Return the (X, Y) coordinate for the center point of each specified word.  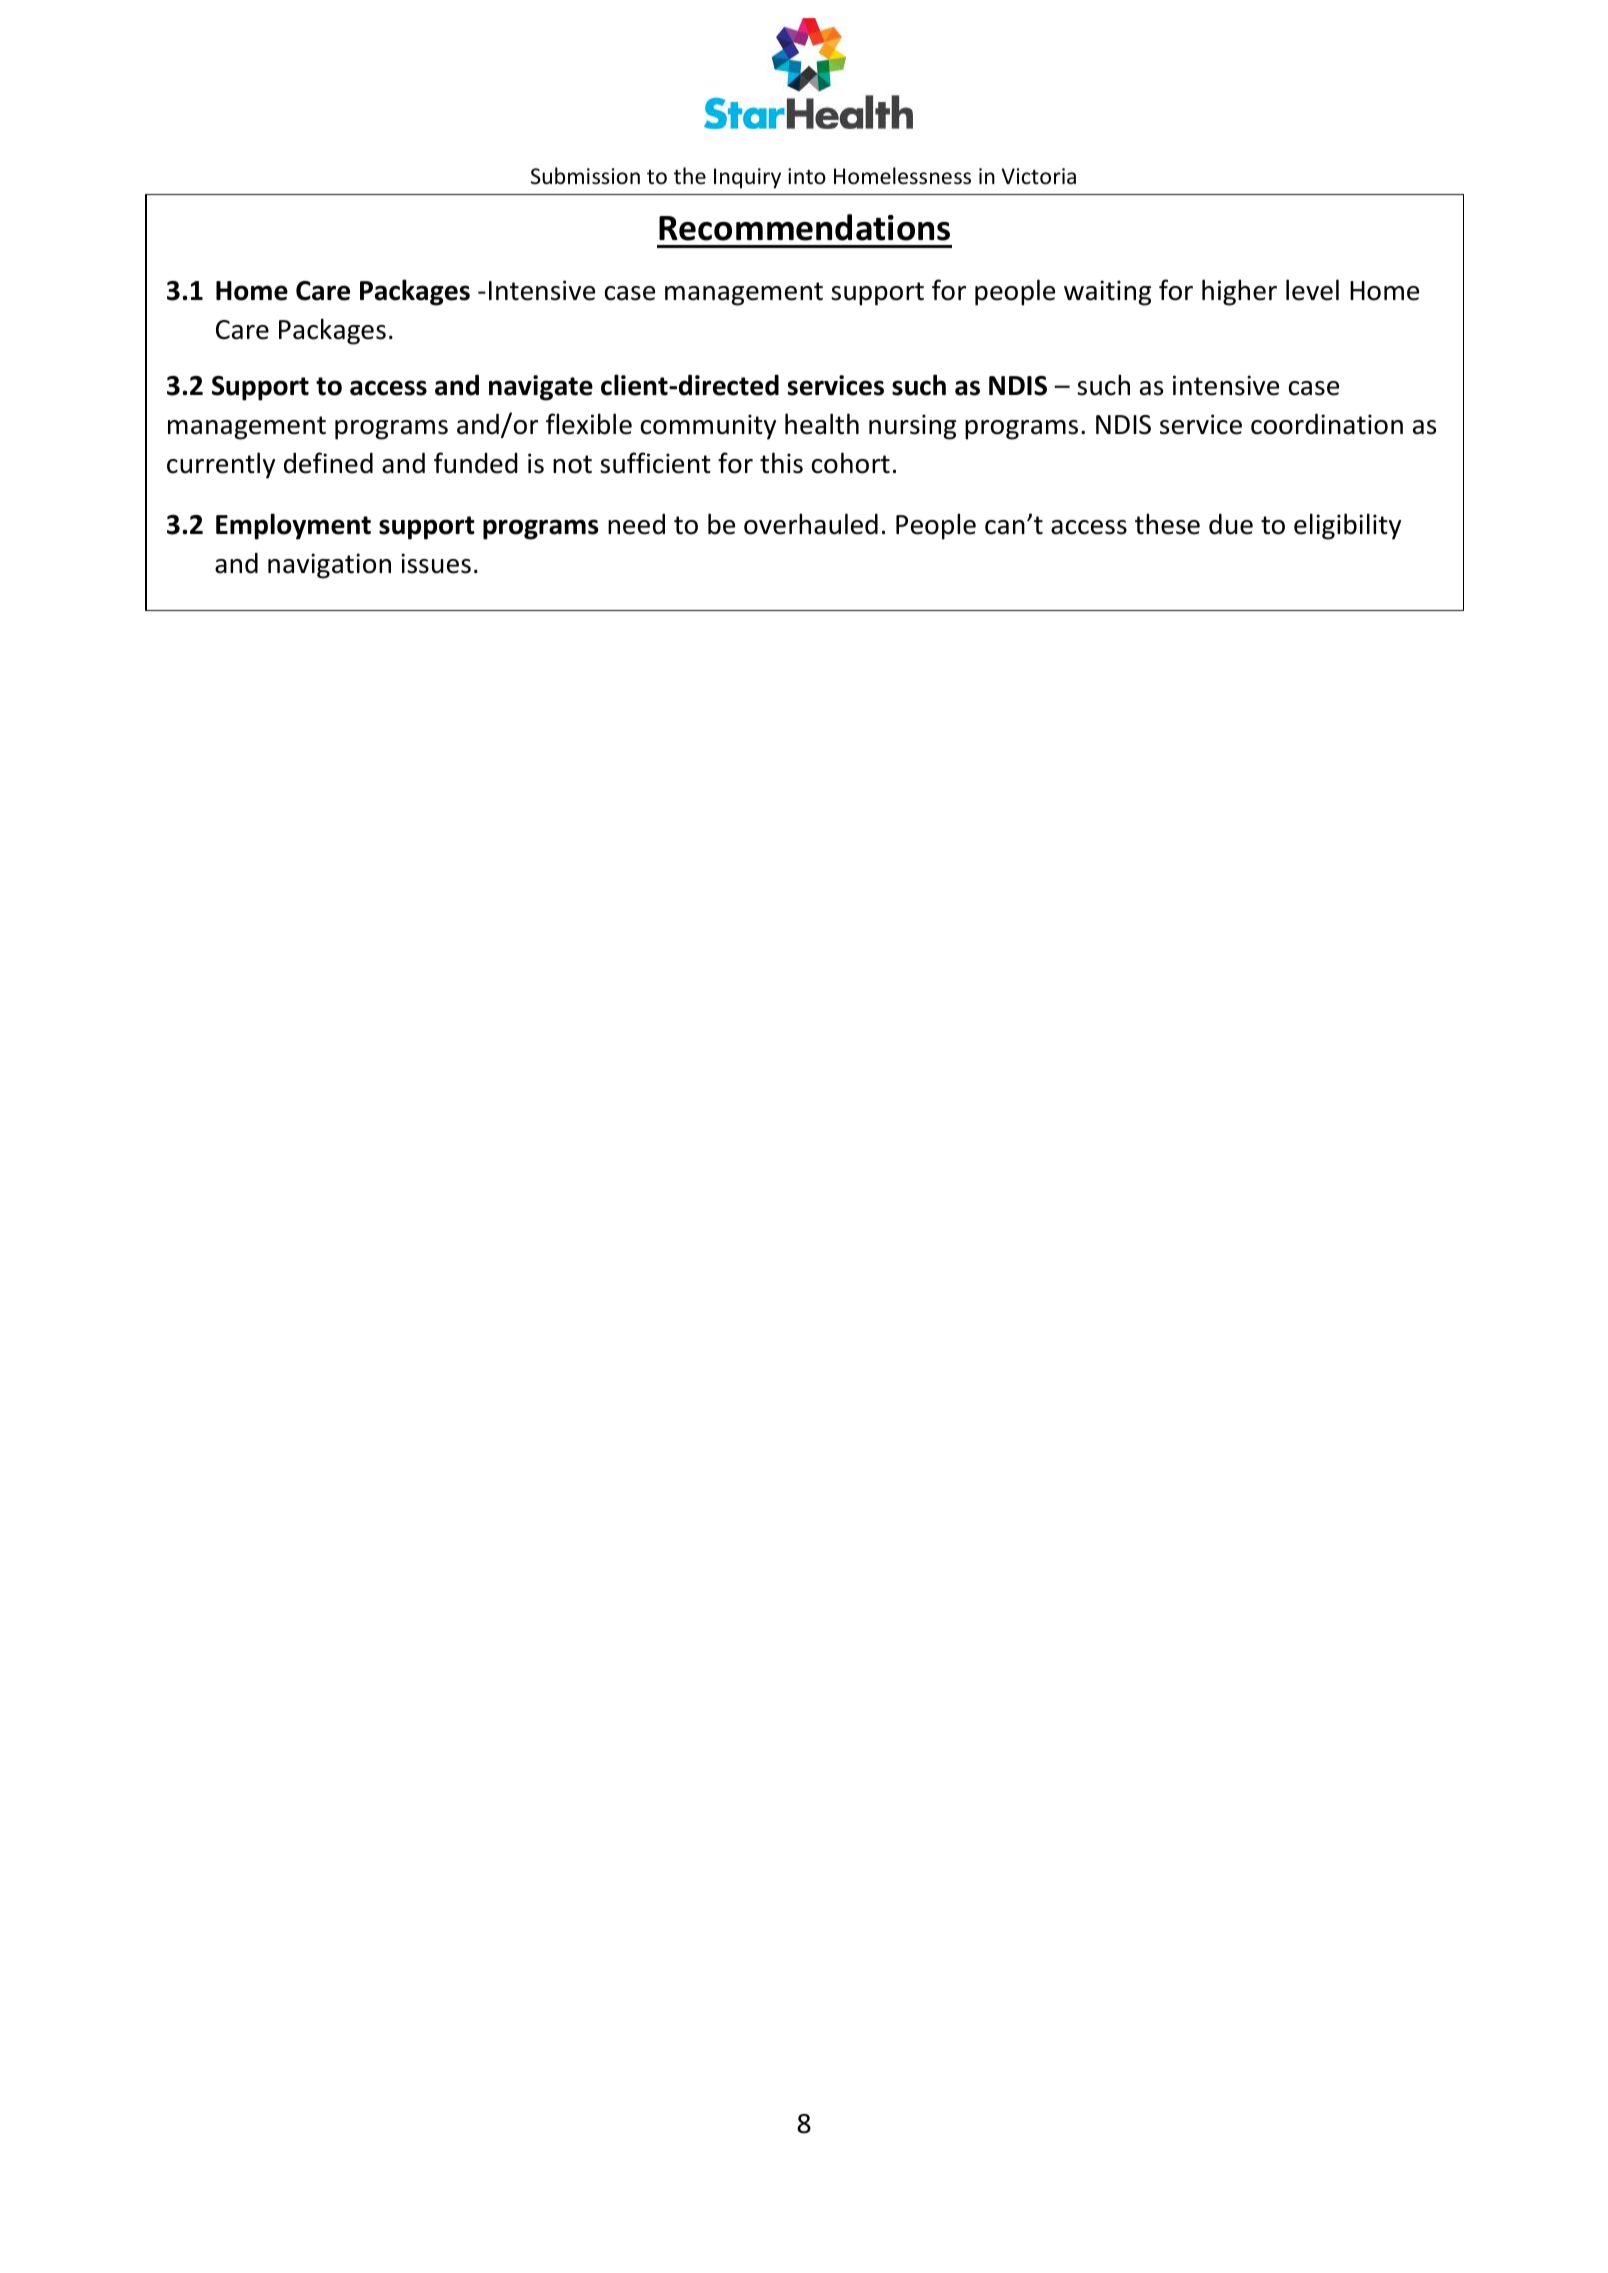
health (822, 424)
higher (1239, 292)
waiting (1107, 293)
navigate (541, 388)
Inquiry (747, 178)
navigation (329, 566)
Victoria (1038, 176)
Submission (585, 176)
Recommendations (804, 227)
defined (328, 463)
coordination (1327, 424)
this (781, 463)
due (1231, 524)
